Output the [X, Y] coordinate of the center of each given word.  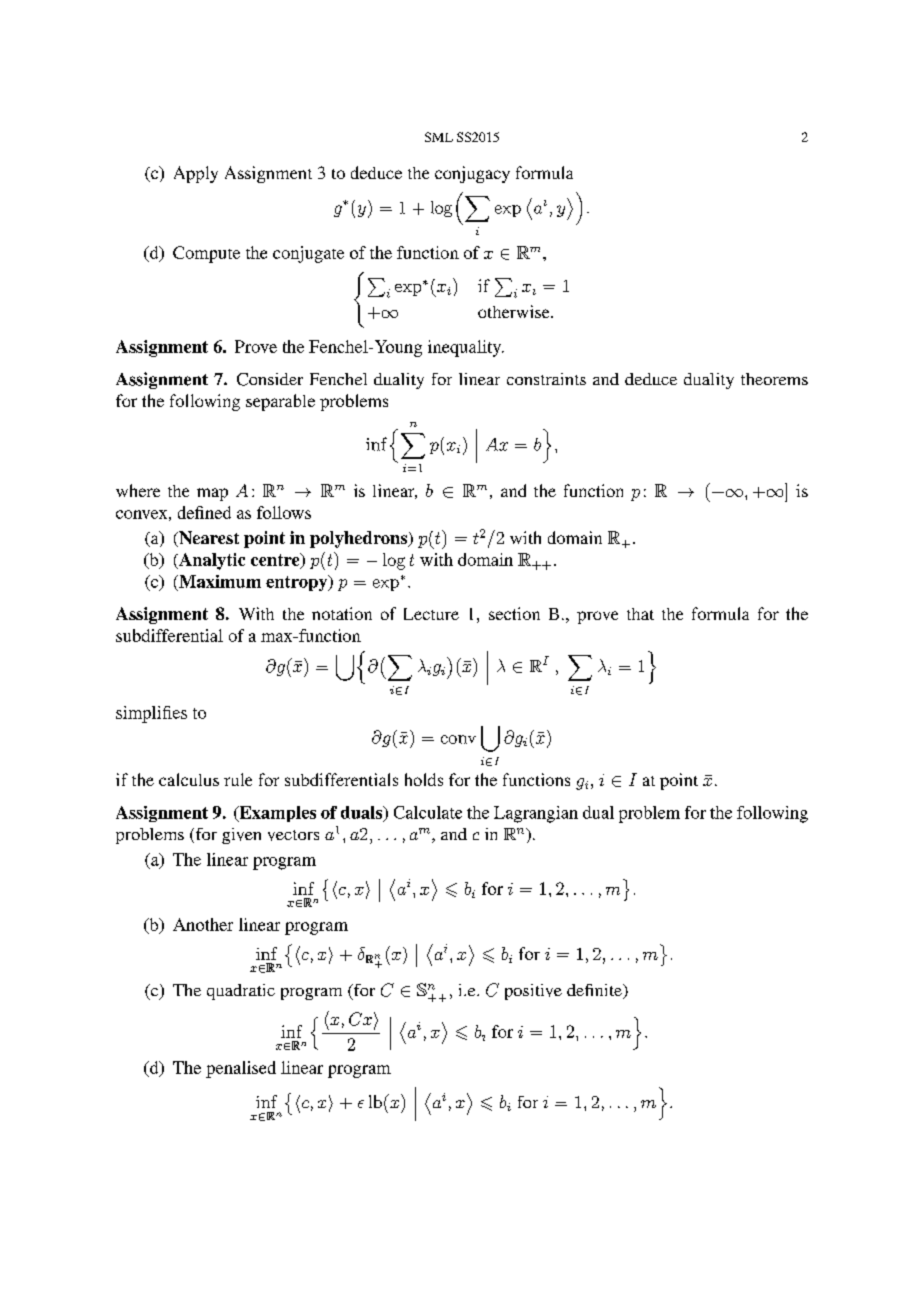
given [241, 836]
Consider [270, 379]
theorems [774, 379]
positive [533, 992]
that [640, 614]
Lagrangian [536, 814]
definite [595, 991]
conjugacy [472, 174]
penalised [241, 1069]
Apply [196, 174]
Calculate [428, 812]
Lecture [431, 614]
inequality [466, 348]
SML [439, 137]
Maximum [219, 581]
